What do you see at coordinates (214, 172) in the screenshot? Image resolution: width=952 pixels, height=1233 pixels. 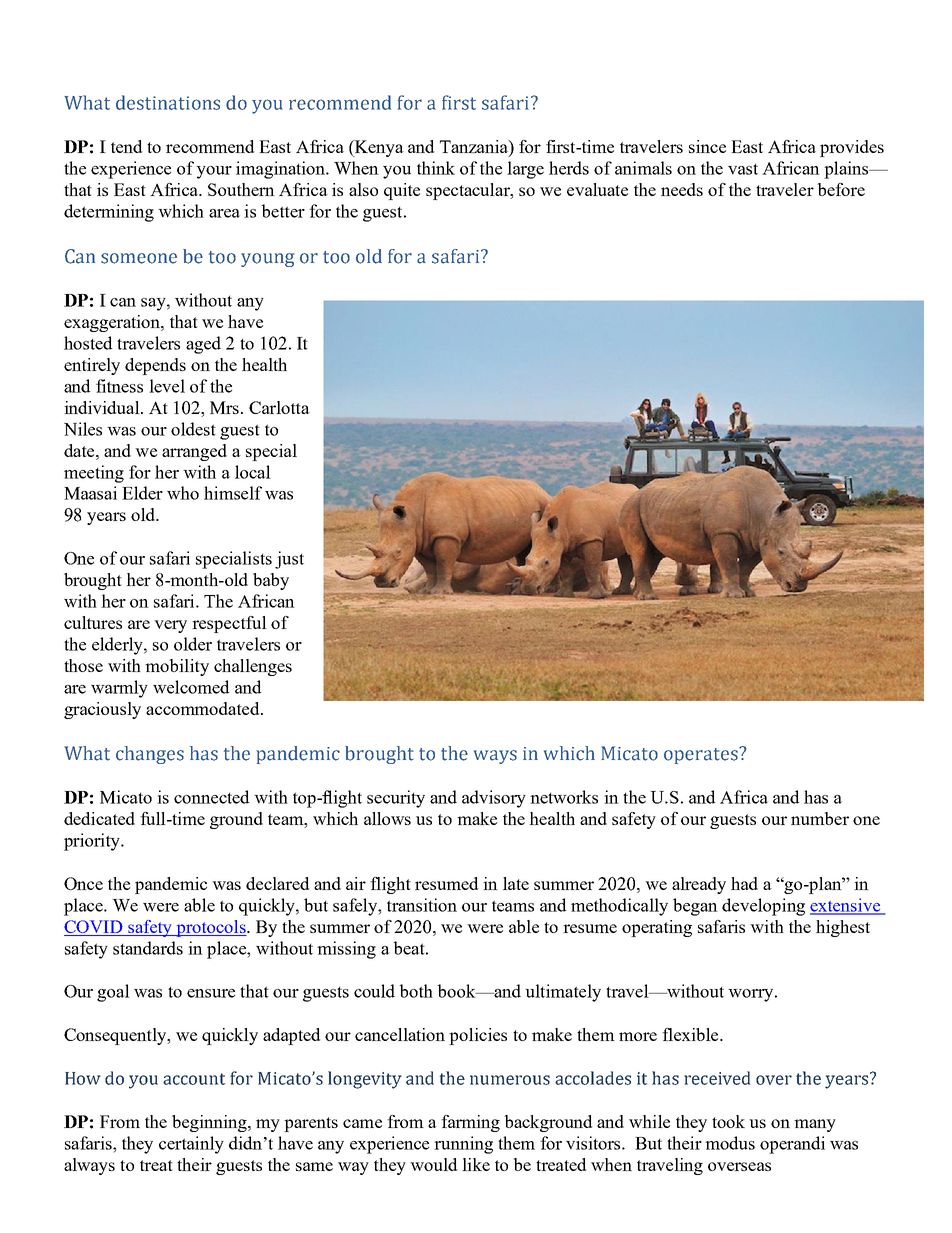 I see `your` at bounding box center [214, 172].
